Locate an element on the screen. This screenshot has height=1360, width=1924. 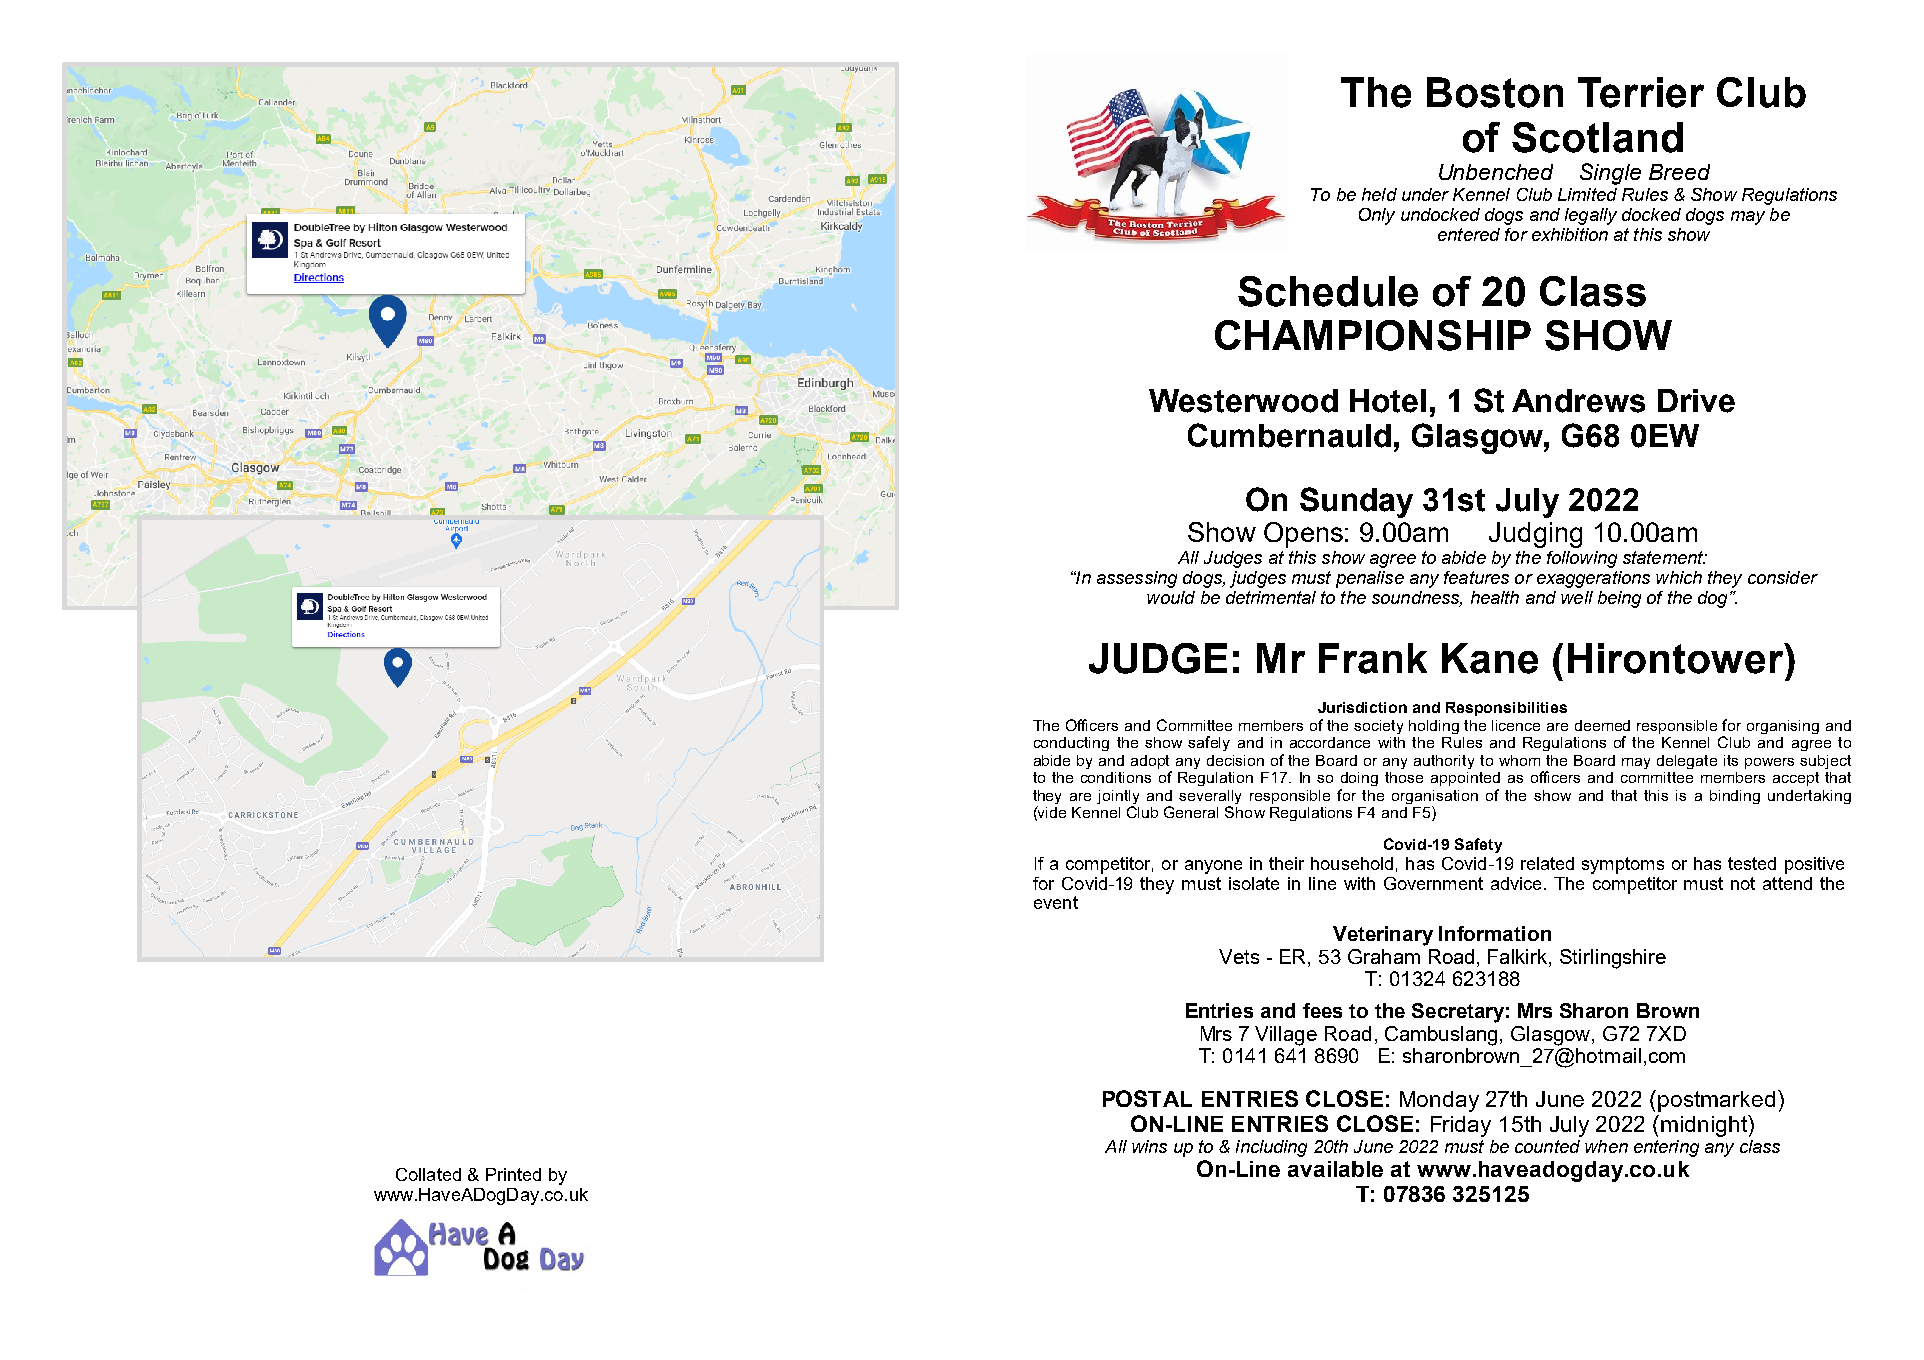
held is located at coordinates (1379, 194).
